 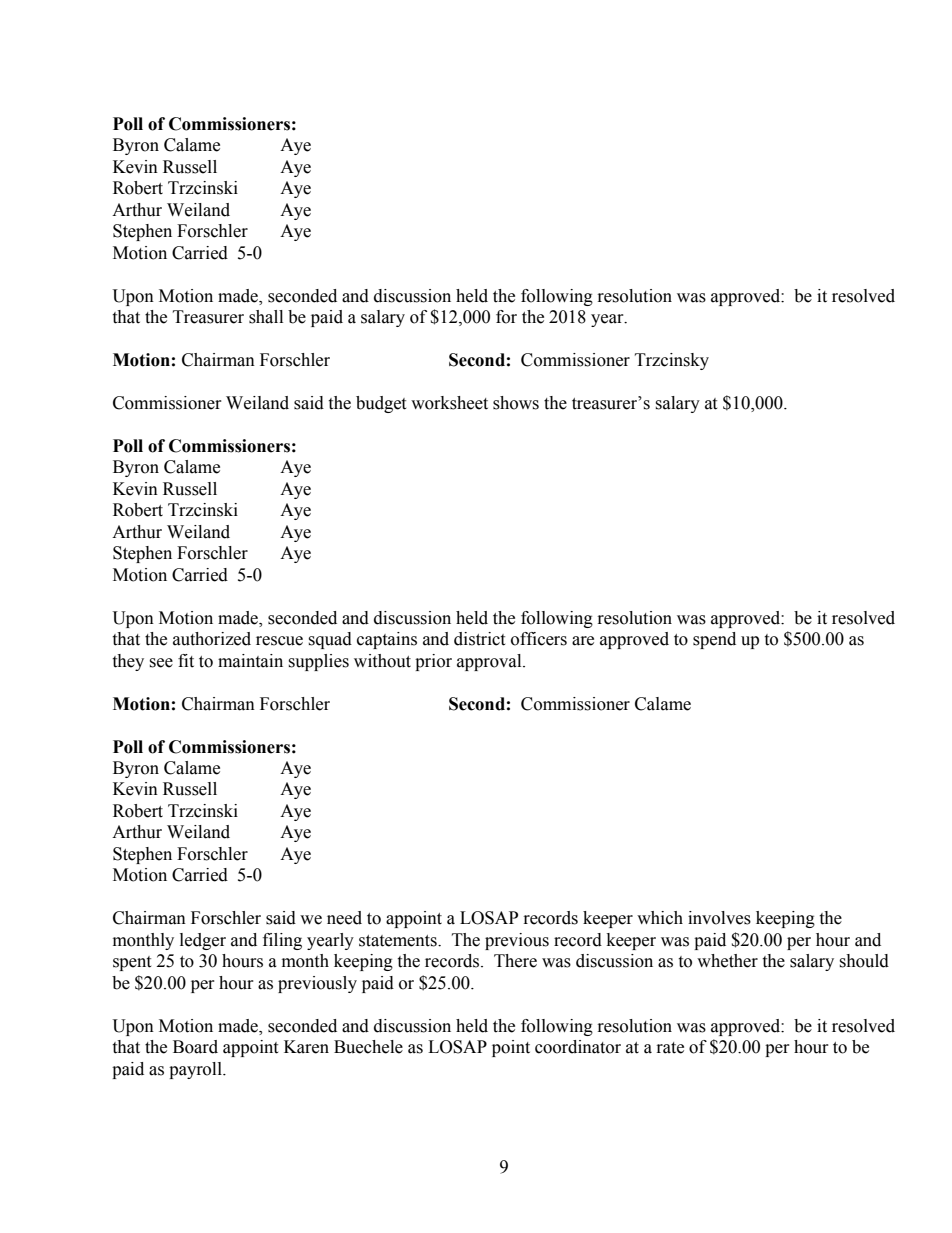 What do you see at coordinates (670, 1048) in the image?
I see `rate` at bounding box center [670, 1048].
